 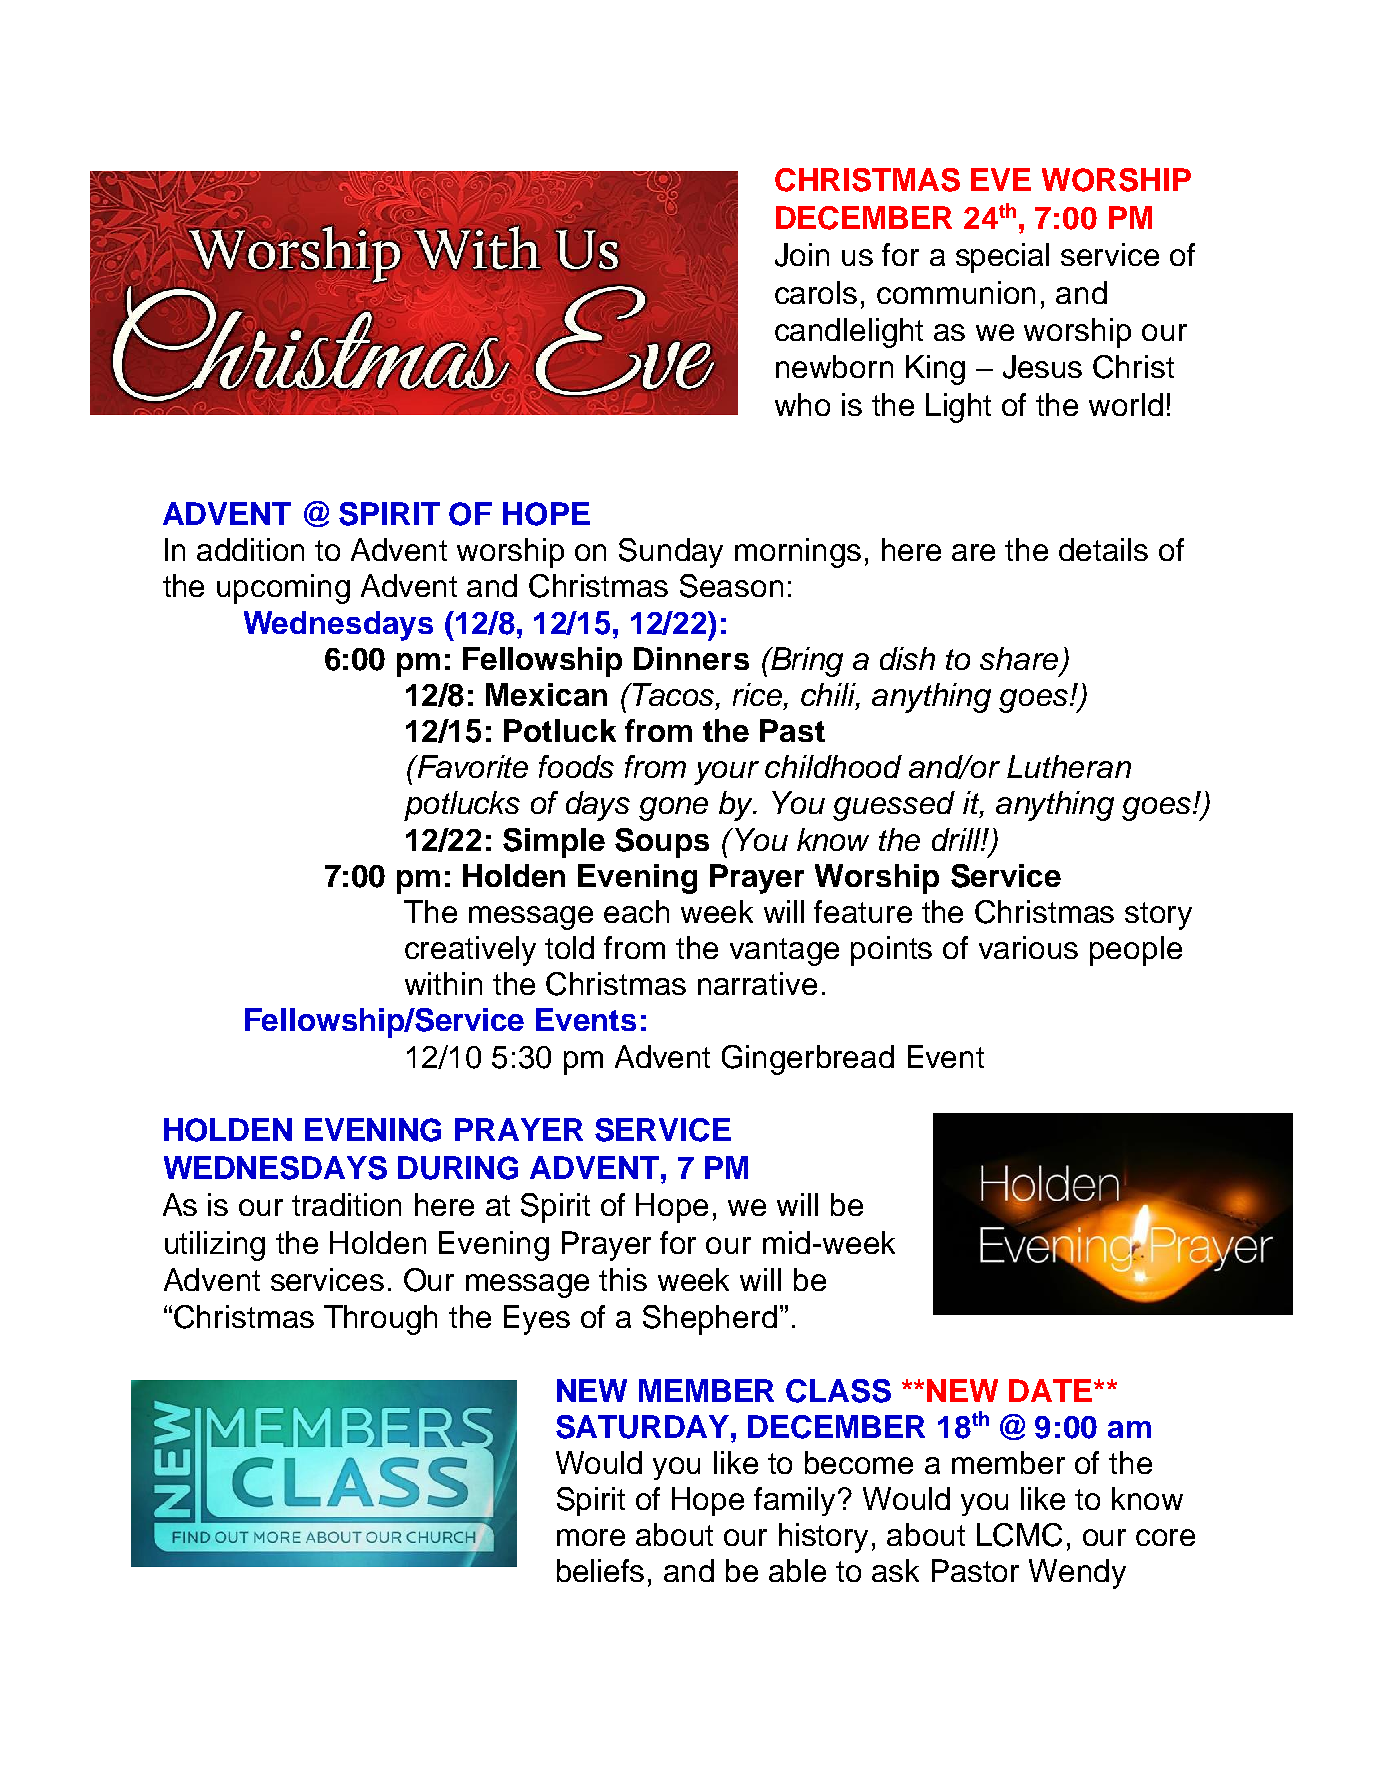 I want to click on share, so click(x=1019, y=658).
